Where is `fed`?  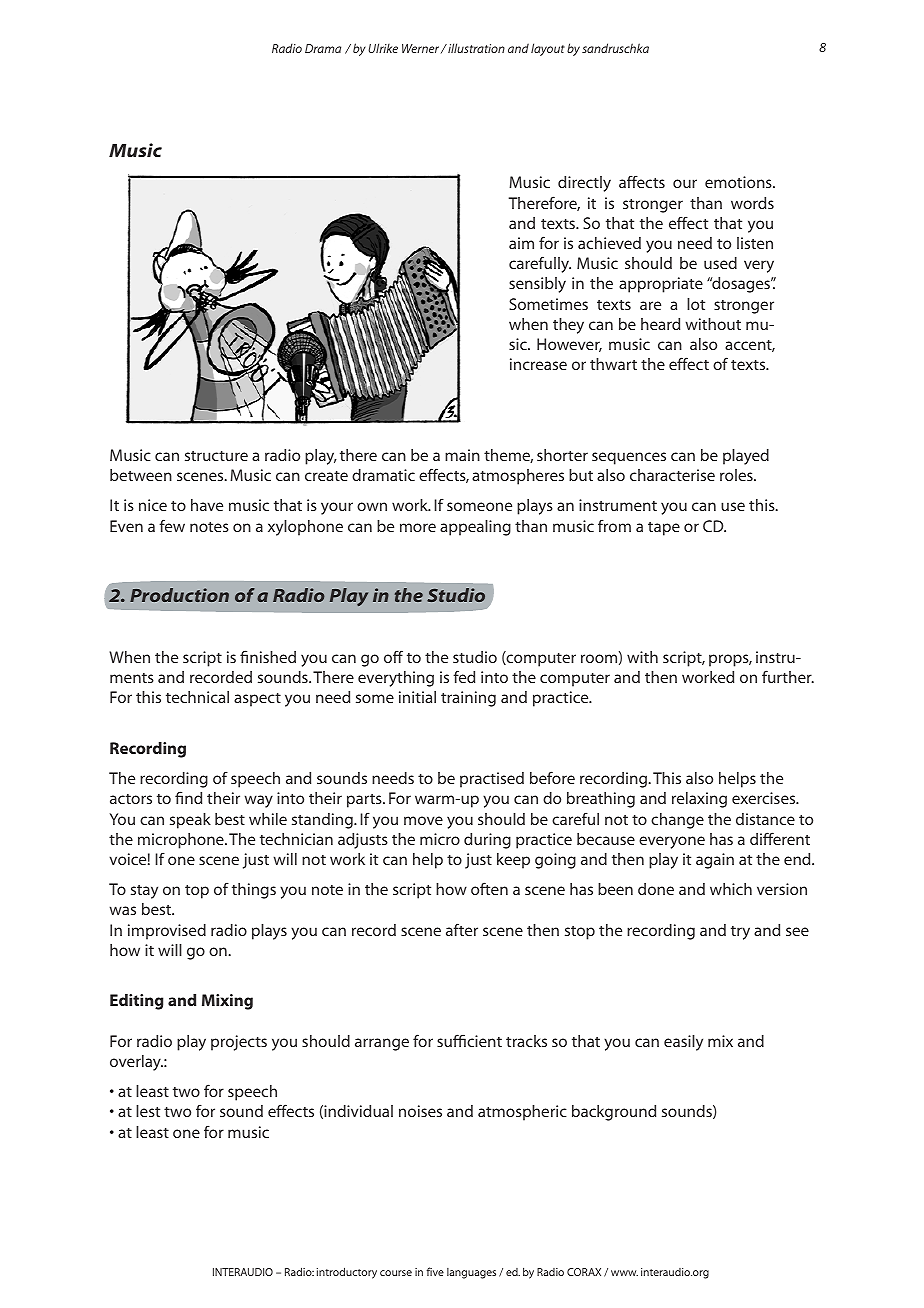 fed is located at coordinates (464, 676).
